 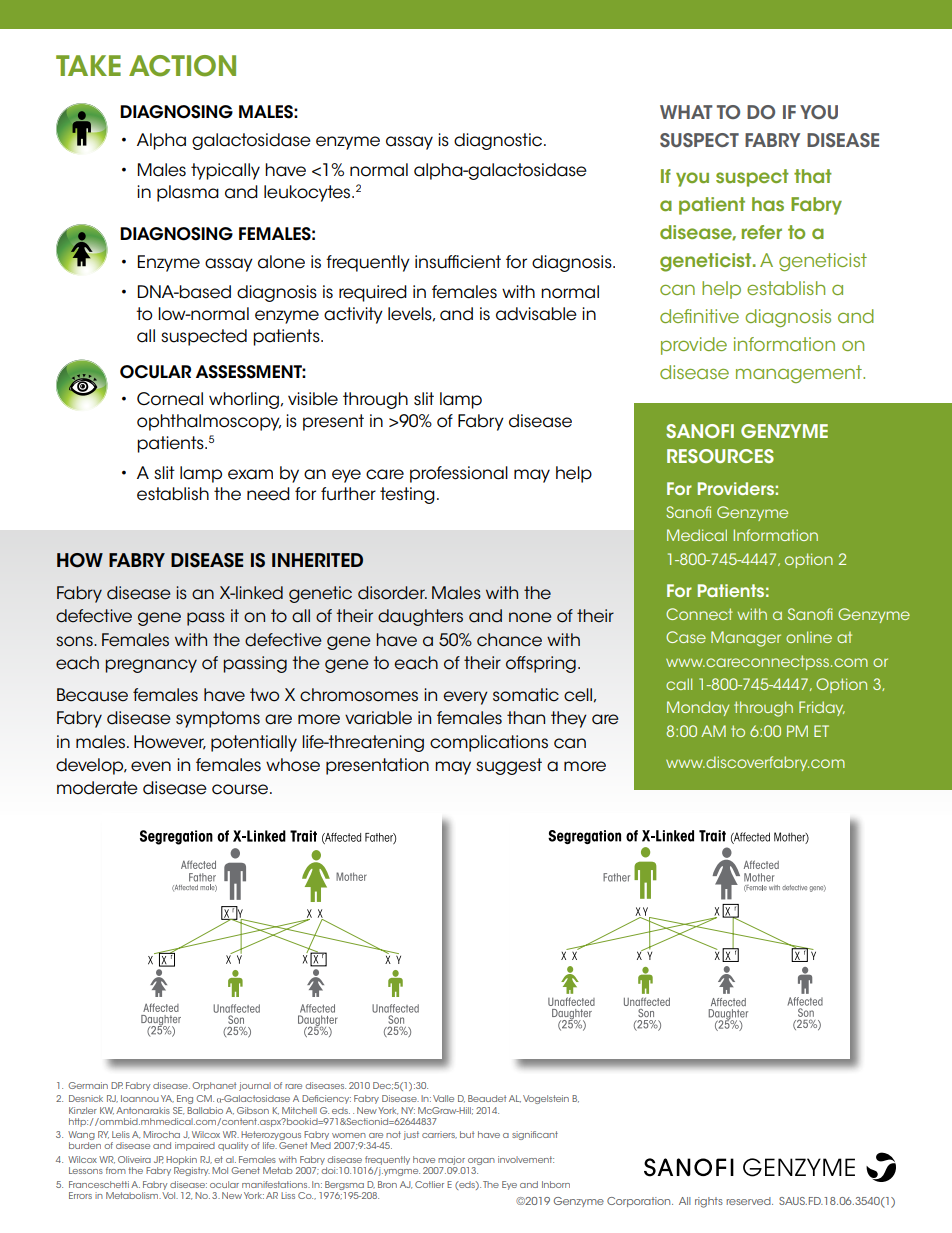 What do you see at coordinates (498, 141) in the screenshot?
I see `diagnostic` at bounding box center [498, 141].
